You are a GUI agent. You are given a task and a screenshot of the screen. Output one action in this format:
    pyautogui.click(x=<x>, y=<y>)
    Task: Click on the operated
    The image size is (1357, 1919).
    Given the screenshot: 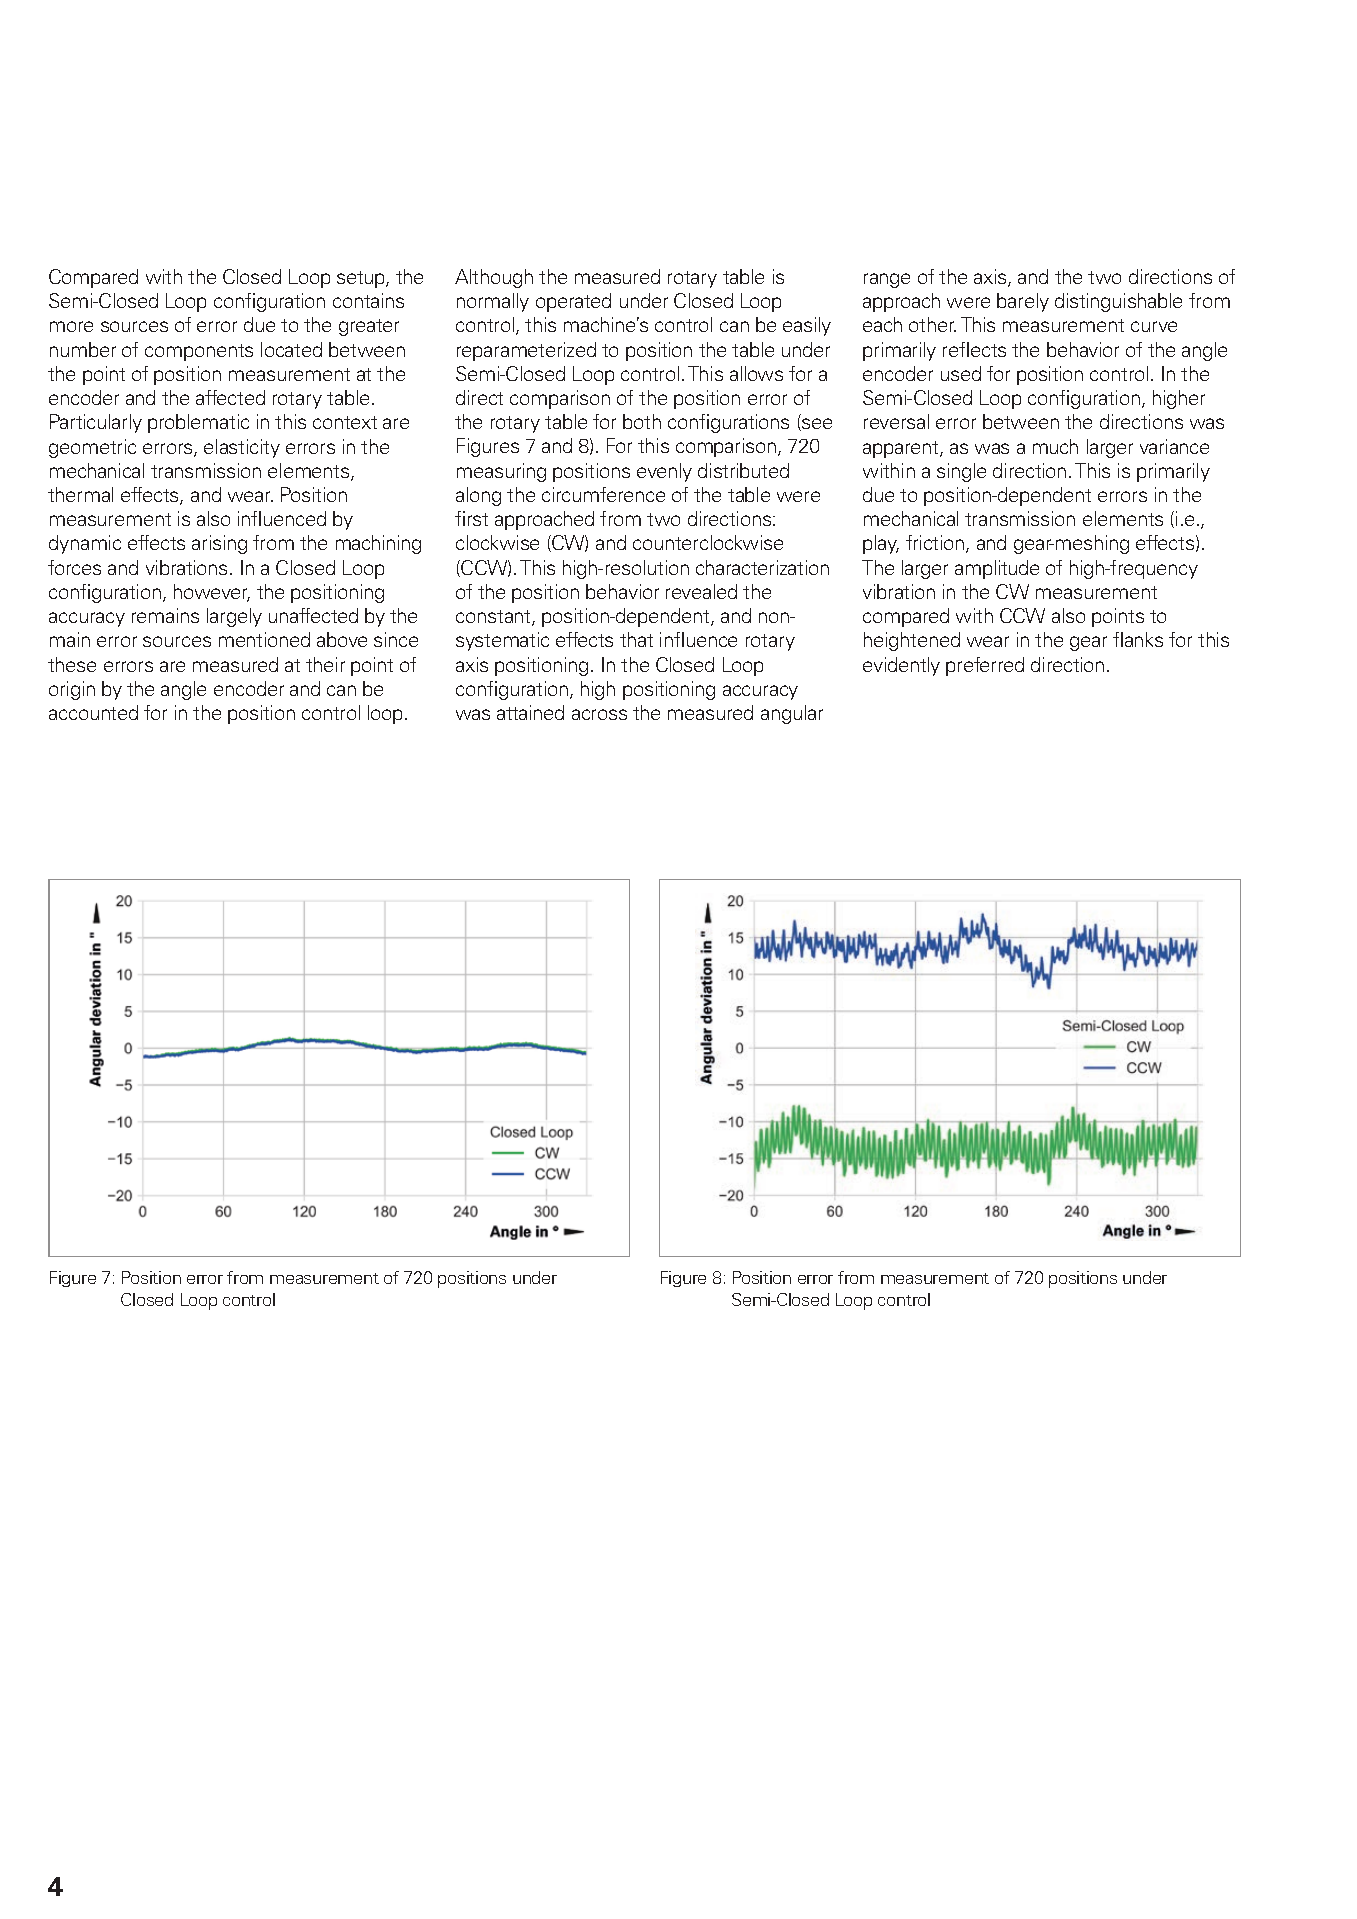 What is the action you would take?
    pyautogui.click(x=573, y=302)
